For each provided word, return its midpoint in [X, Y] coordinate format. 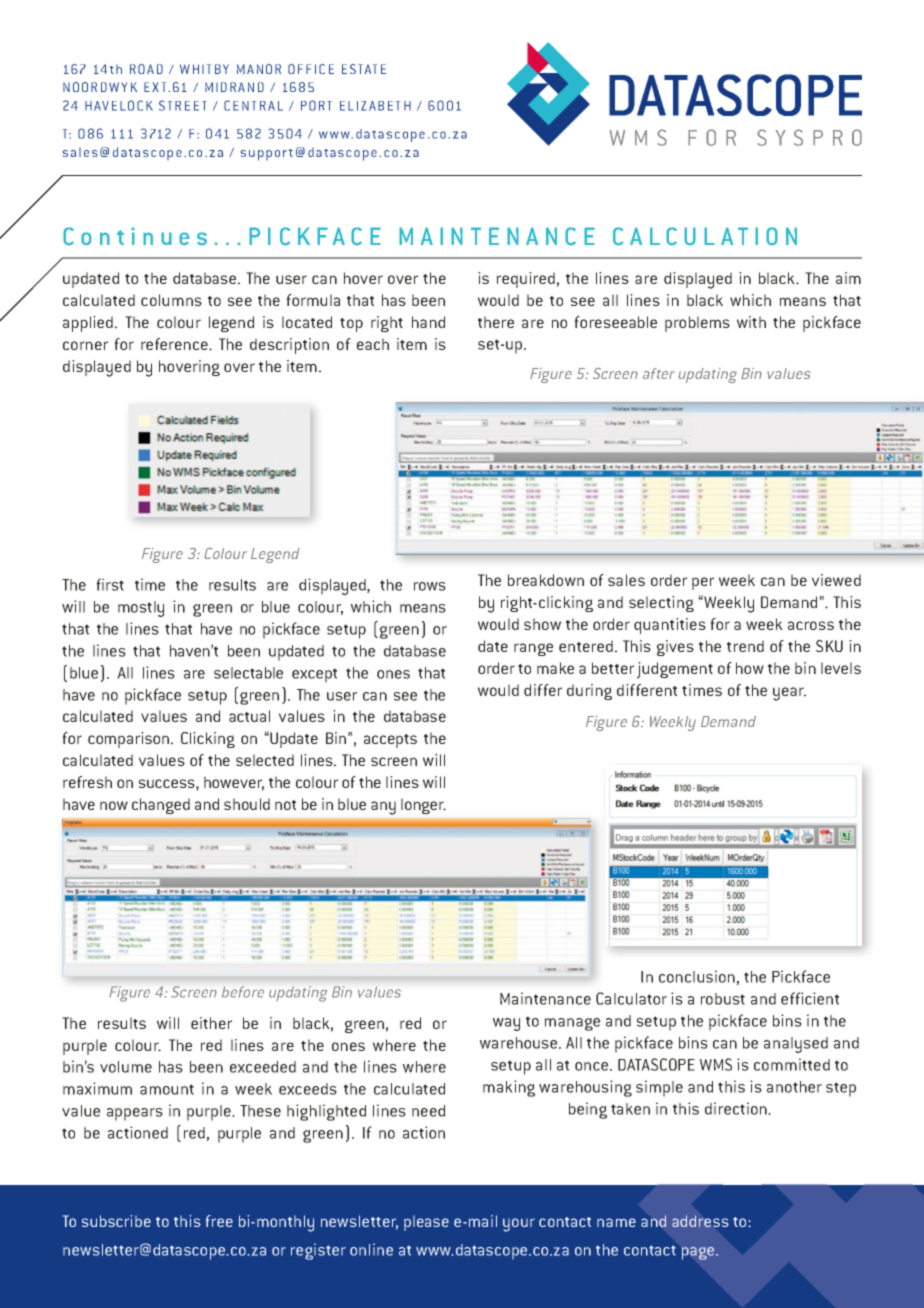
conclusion [697, 976]
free [219, 1221]
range [533, 649]
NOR [269, 69]
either [211, 1023]
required [526, 280]
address [700, 1221]
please [426, 1223]
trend [745, 646]
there [496, 322]
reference [175, 344]
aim [848, 278]
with [751, 322]
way [506, 1024]
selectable [248, 673]
